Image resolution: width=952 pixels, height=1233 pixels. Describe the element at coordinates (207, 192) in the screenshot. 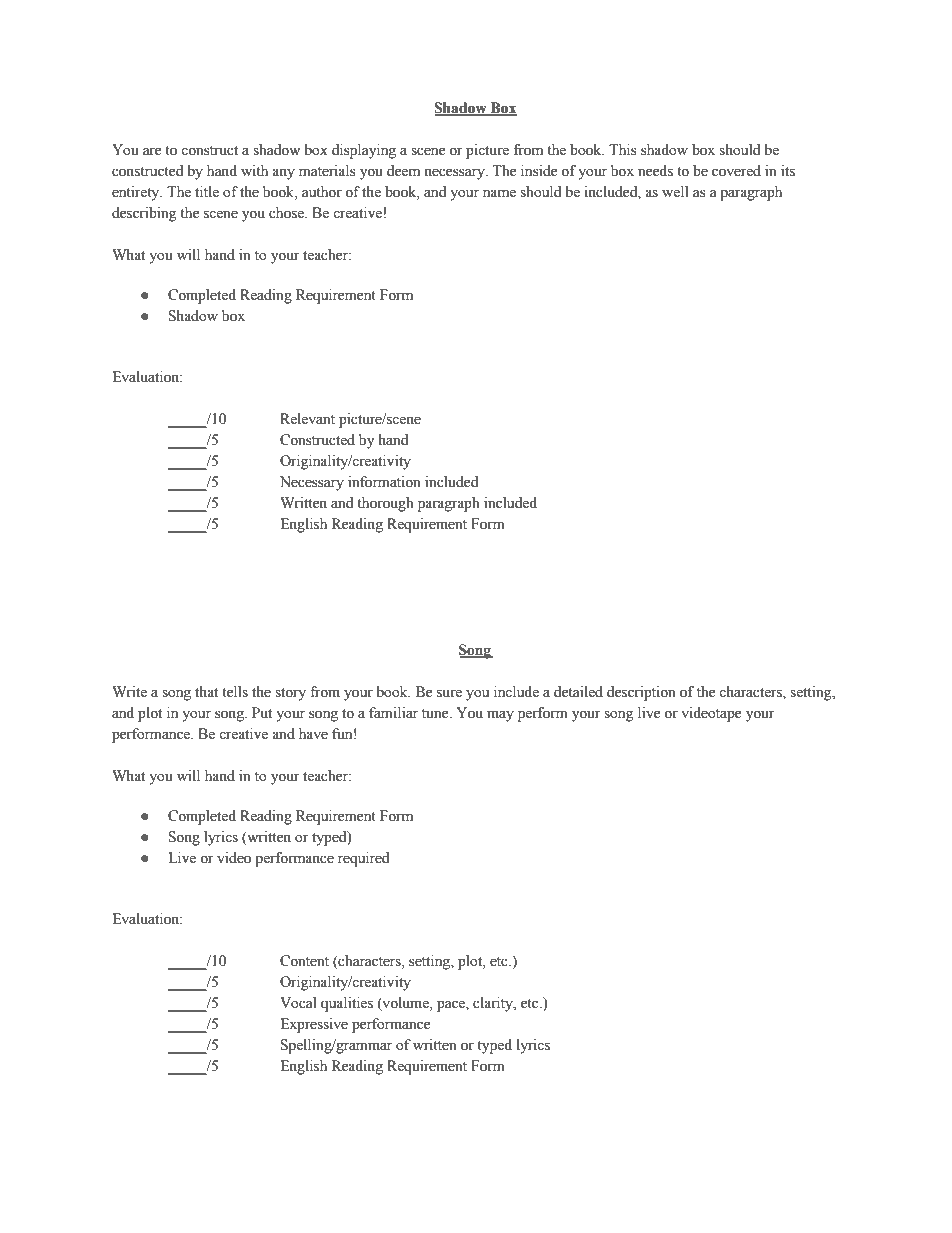

I see `title` at that location.
